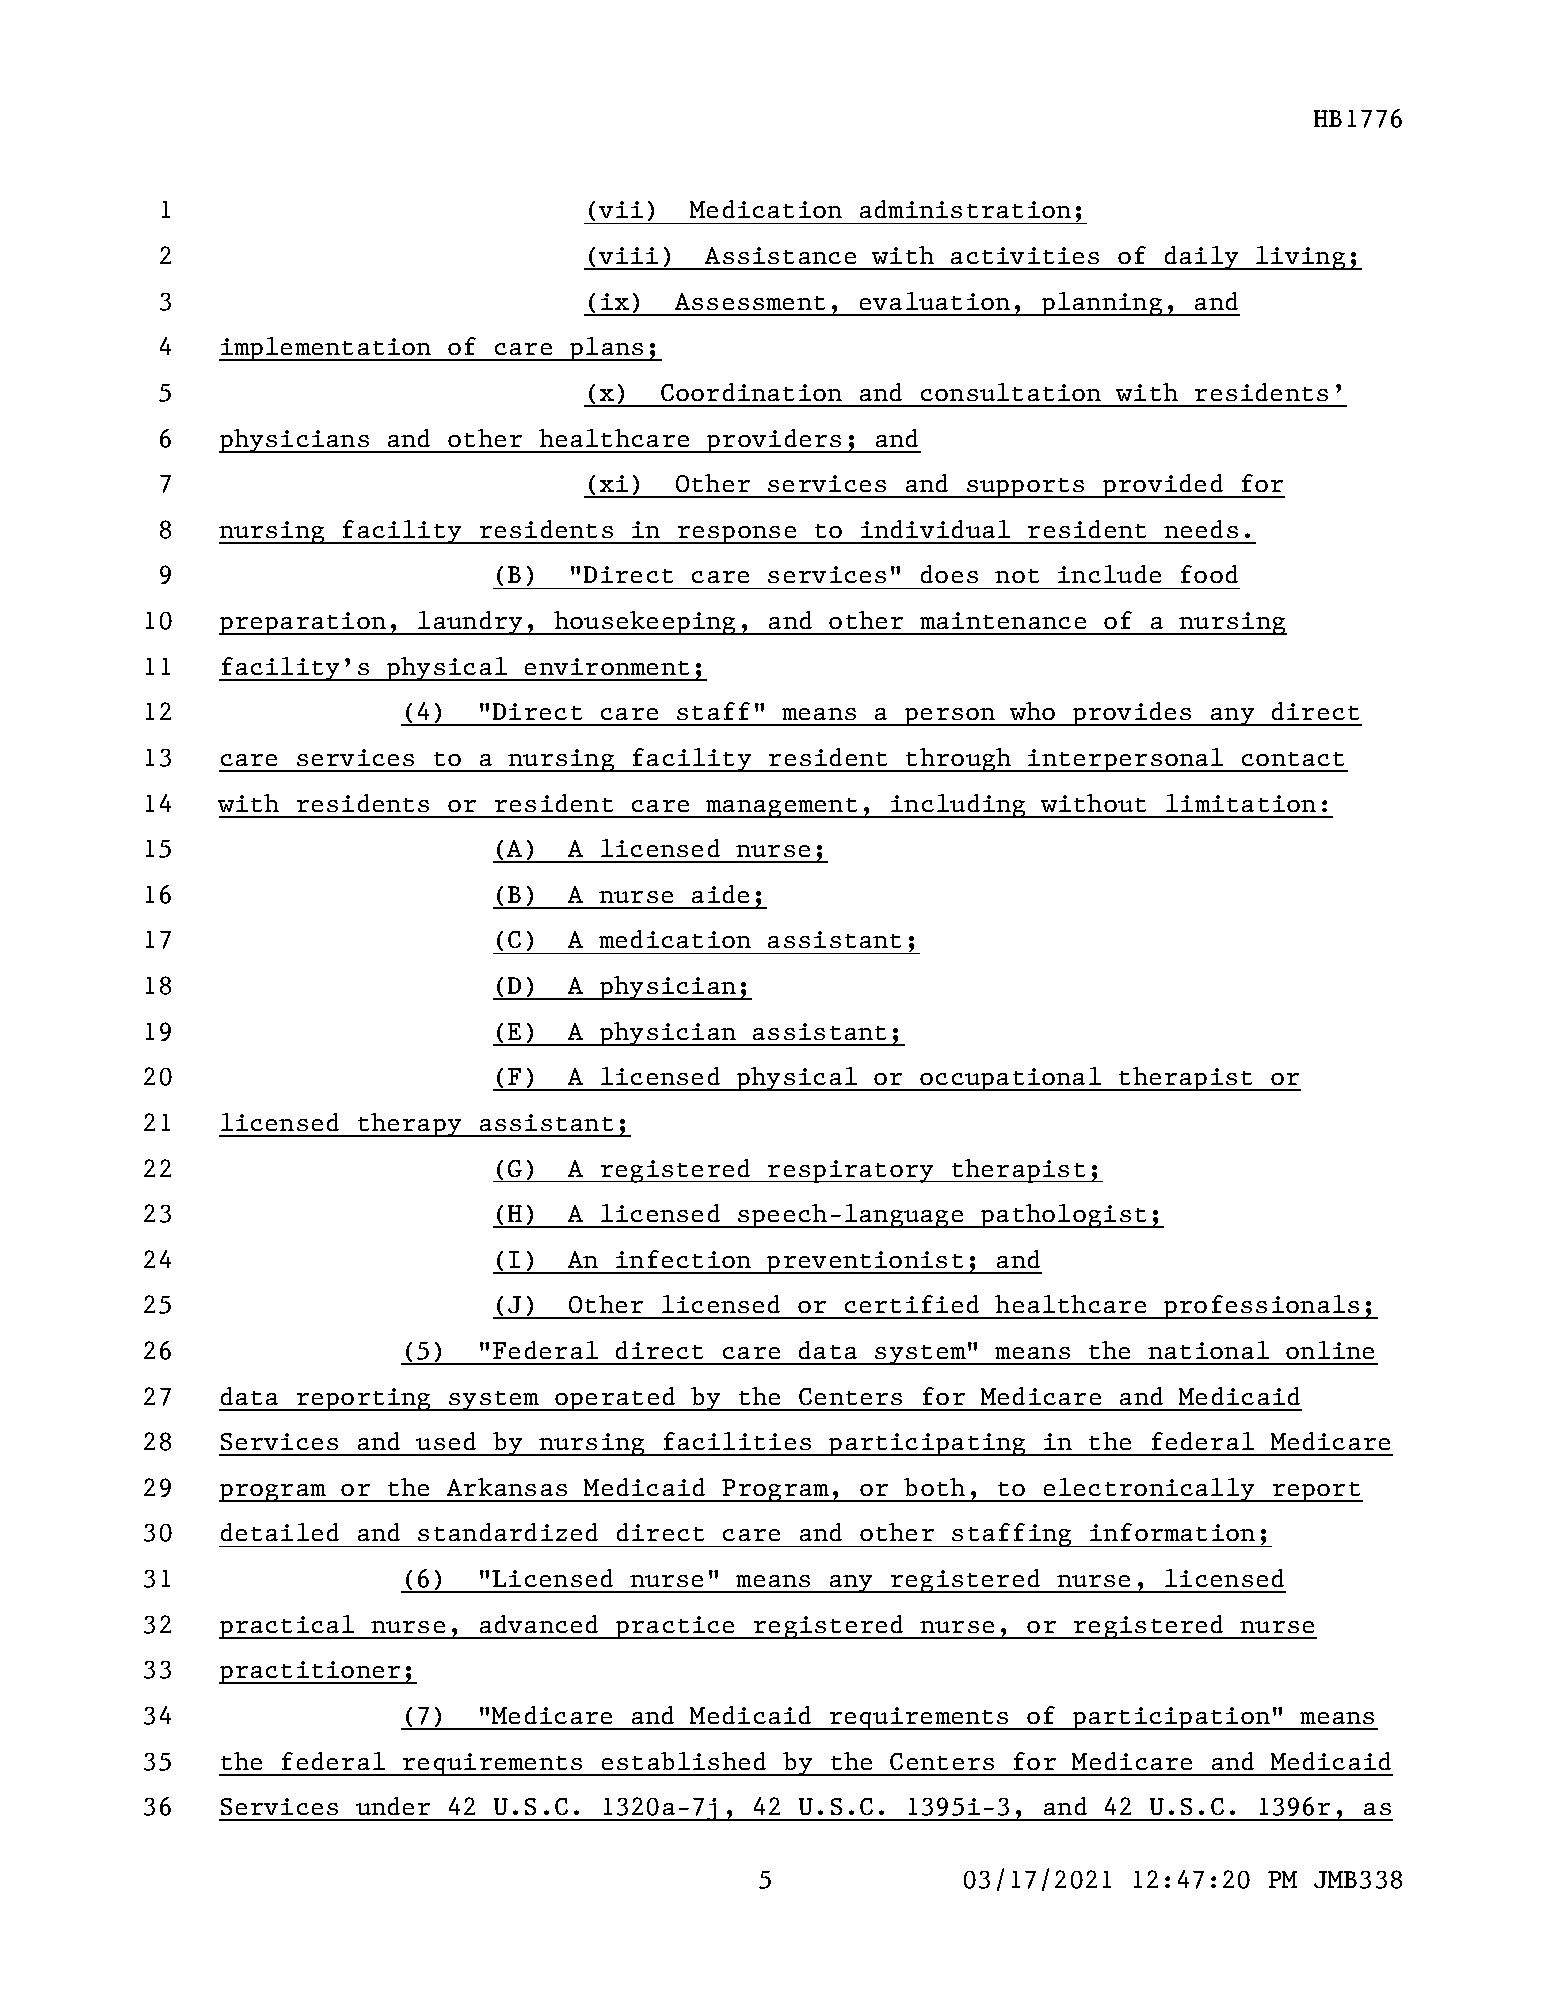 The width and height of the screenshot is (1551, 2007). Describe the element at coordinates (393, 1806) in the screenshot. I see `under` at that location.
